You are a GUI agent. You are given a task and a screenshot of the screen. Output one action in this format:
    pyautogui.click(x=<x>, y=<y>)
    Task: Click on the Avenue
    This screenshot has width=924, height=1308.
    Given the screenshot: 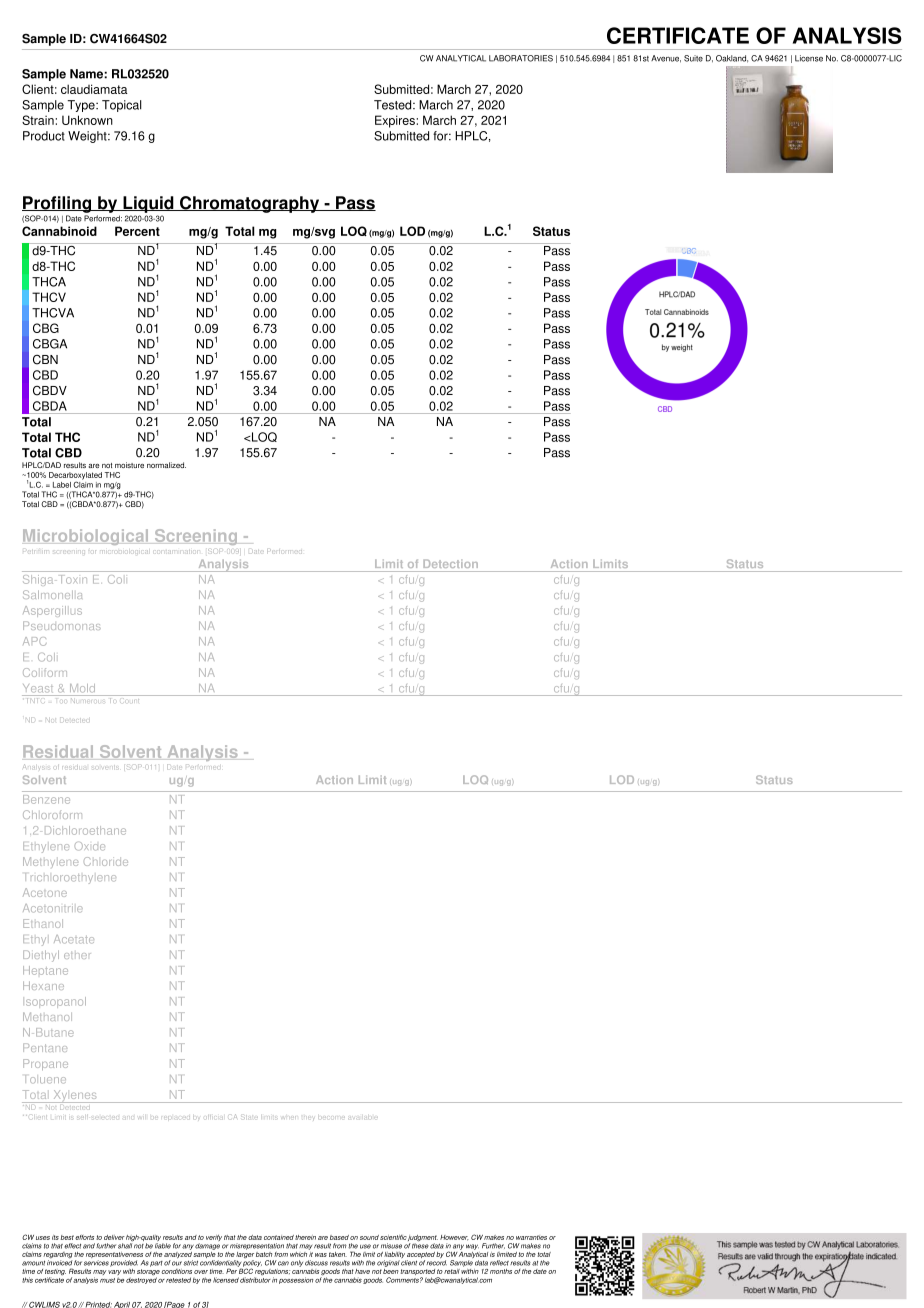 What is the action you would take?
    pyautogui.click(x=666, y=59)
